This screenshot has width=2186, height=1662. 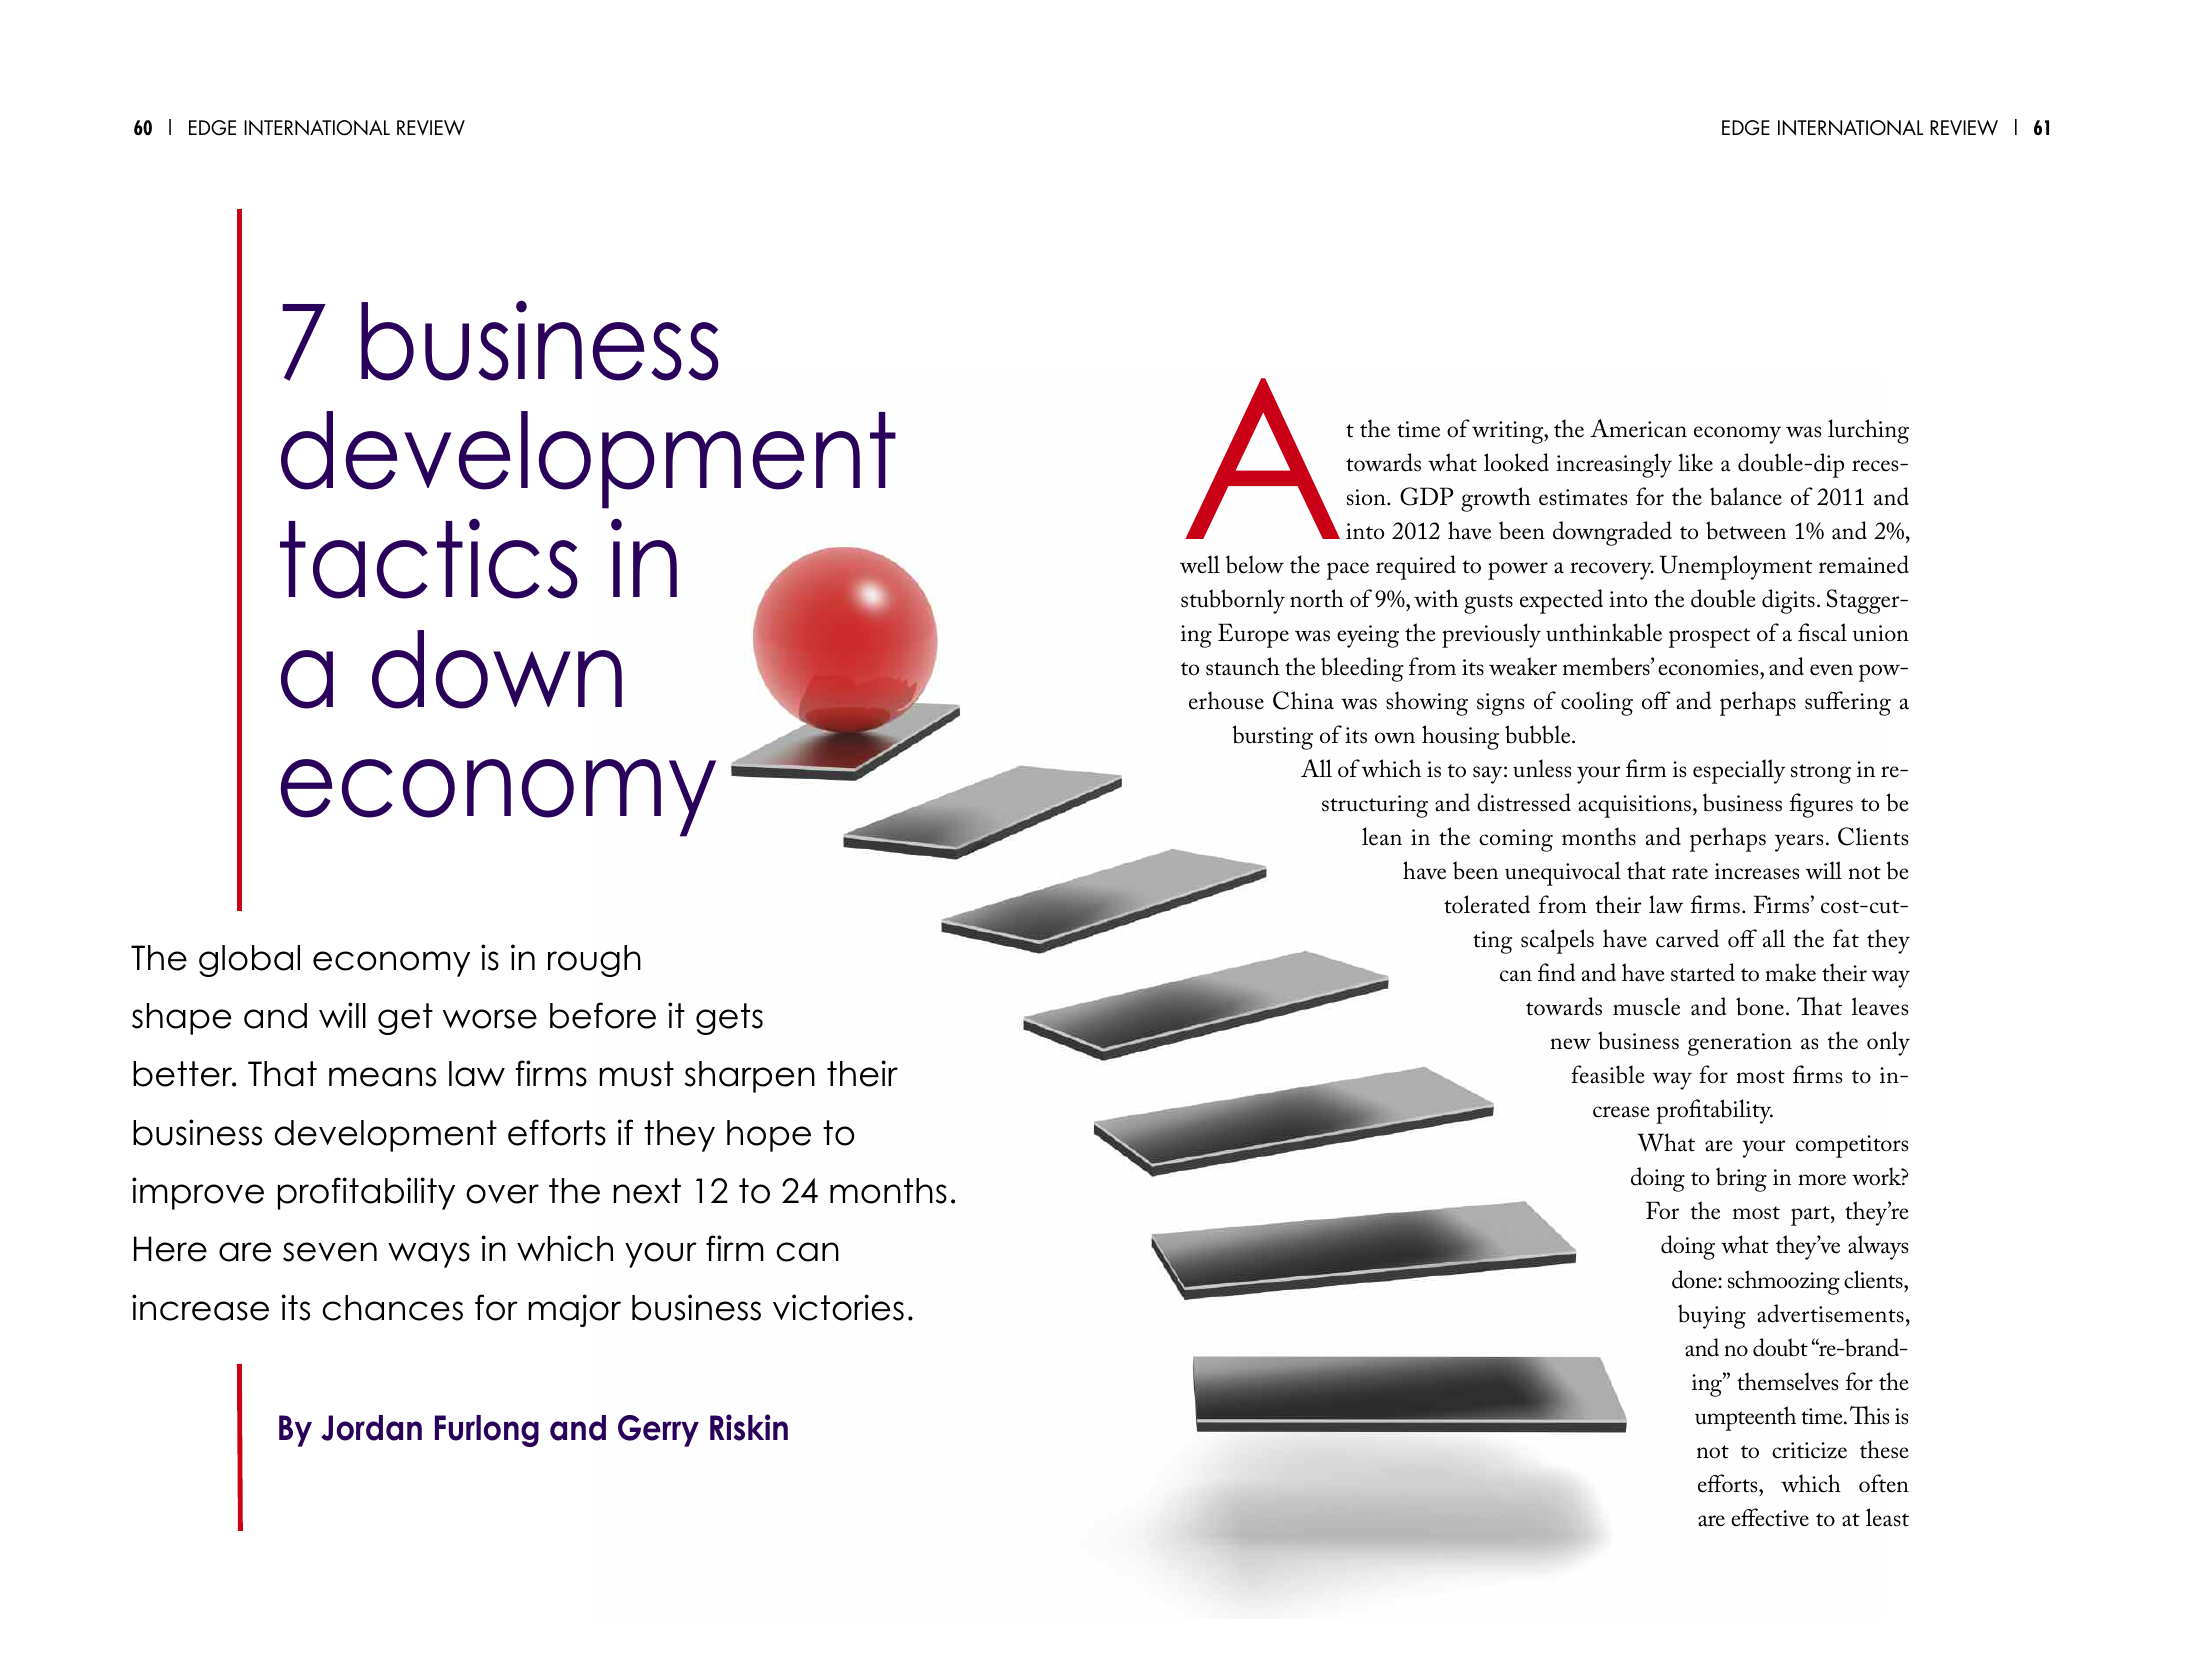 What do you see at coordinates (838, 1307) in the screenshot?
I see `victories` at bounding box center [838, 1307].
